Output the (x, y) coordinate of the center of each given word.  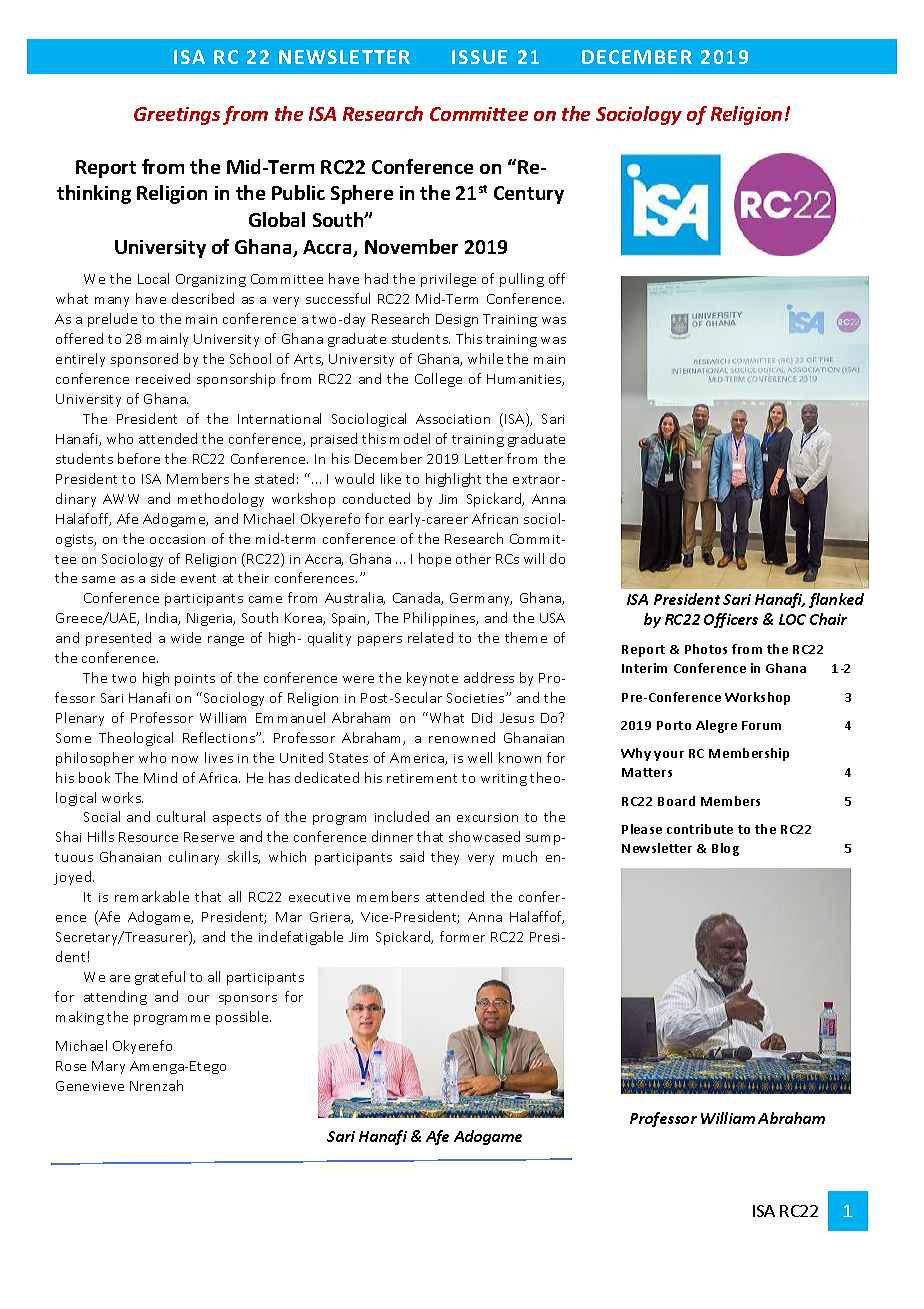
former (462, 936)
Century (529, 195)
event (198, 578)
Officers (731, 620)
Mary (108, 1067)
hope (435, 560)
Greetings (177, 116)
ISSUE (479, 57)
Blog (725, 849)
